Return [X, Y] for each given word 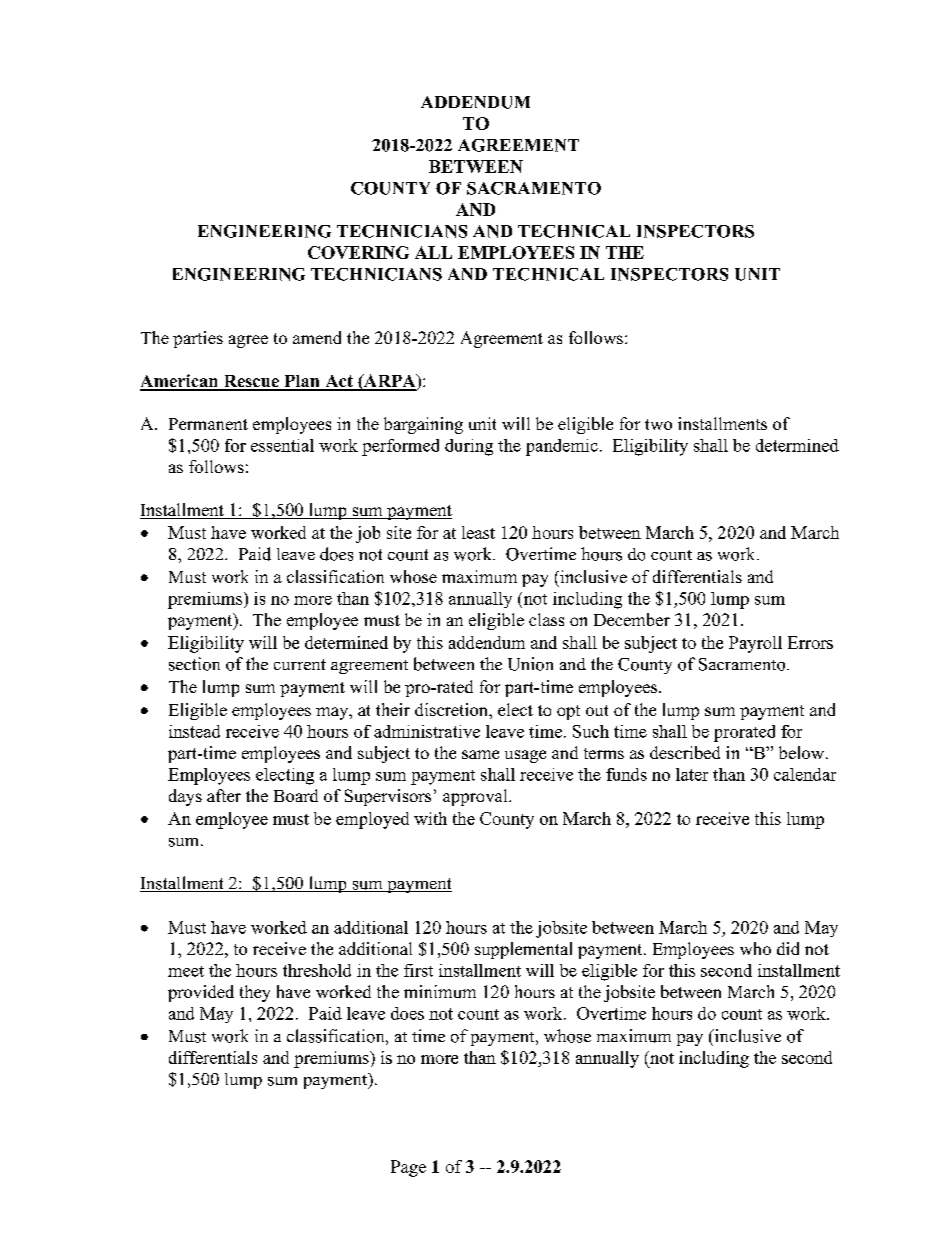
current [300, 664]
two [658, 424]
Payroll [755, 644]
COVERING [358, 252]
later [692, 774]
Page [408, 1168]
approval [476, 797]
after [224, 795]
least [478, 532]
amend [317, 337]
